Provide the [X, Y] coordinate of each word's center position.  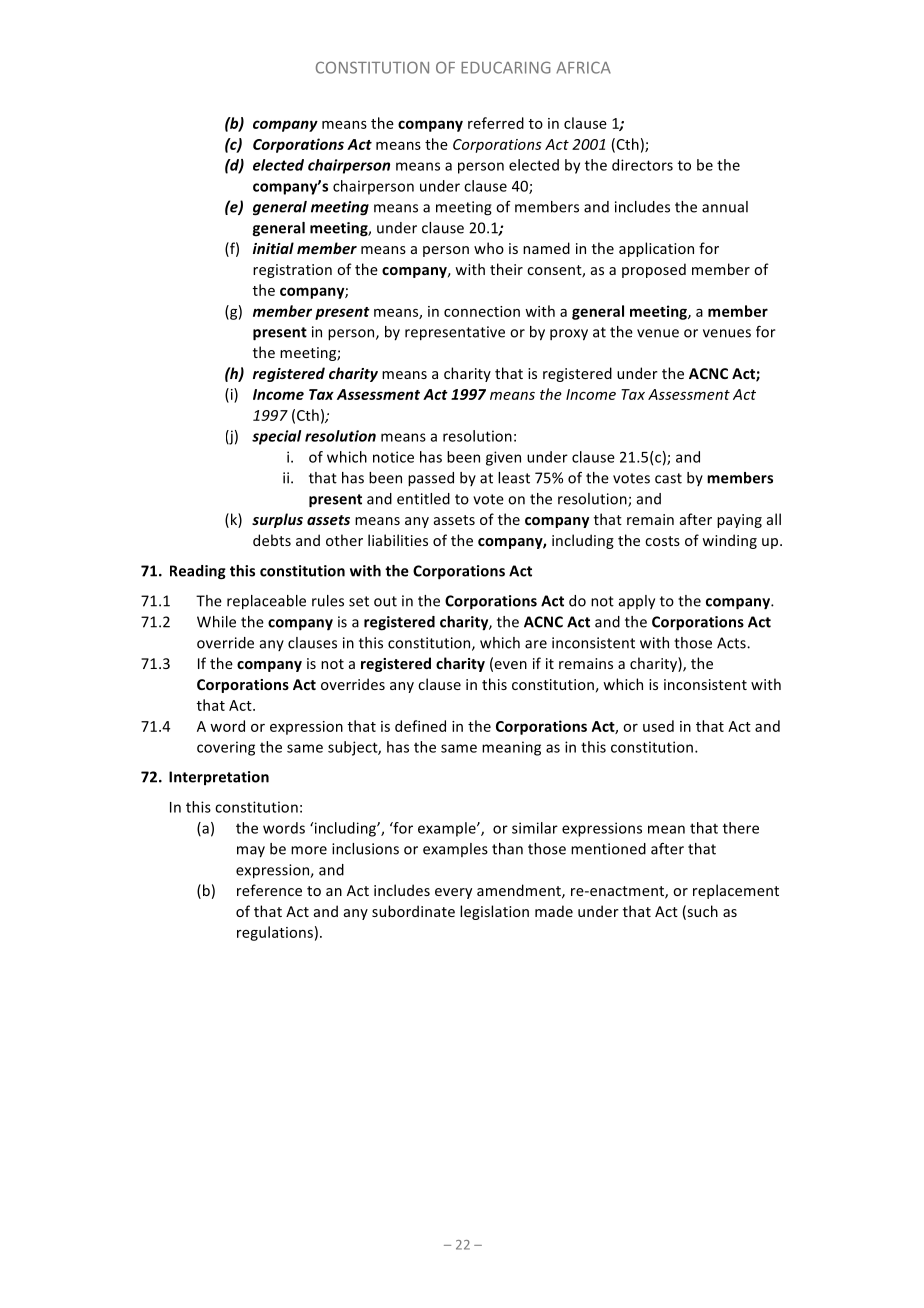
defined [420, 726]
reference [269, 890]
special [276, 437]
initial [273, 248]
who [489, 248]
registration [292, 271]
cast [668, 478]
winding [729, 541]
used [658, 726]
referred [496, 123]
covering [226, 748]
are [536, 644]
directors [642, 165]
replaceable [266, 602]
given [503, 458]
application [656, 249]
